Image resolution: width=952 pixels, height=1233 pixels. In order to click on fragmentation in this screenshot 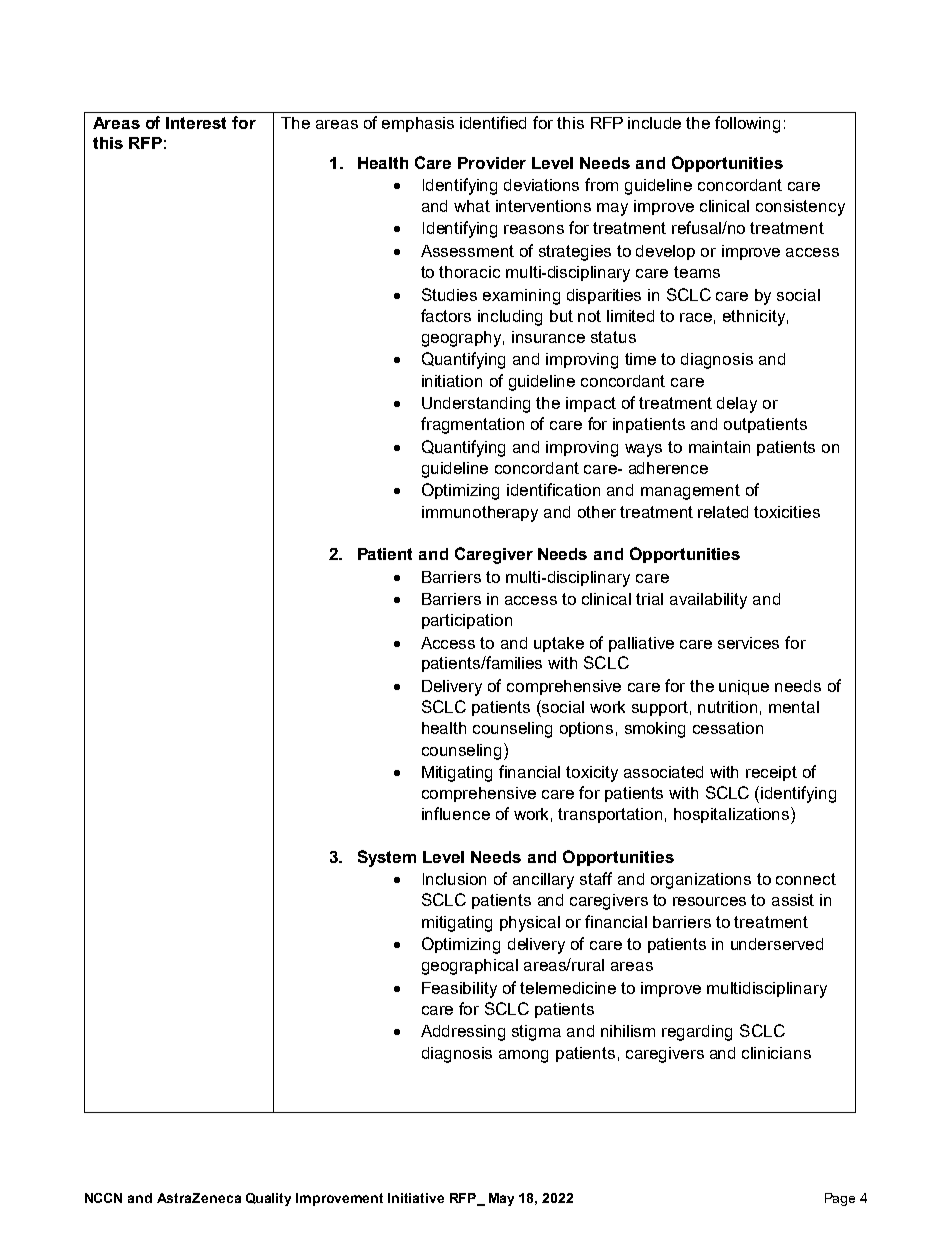, I will do `click(472, 425)`.
